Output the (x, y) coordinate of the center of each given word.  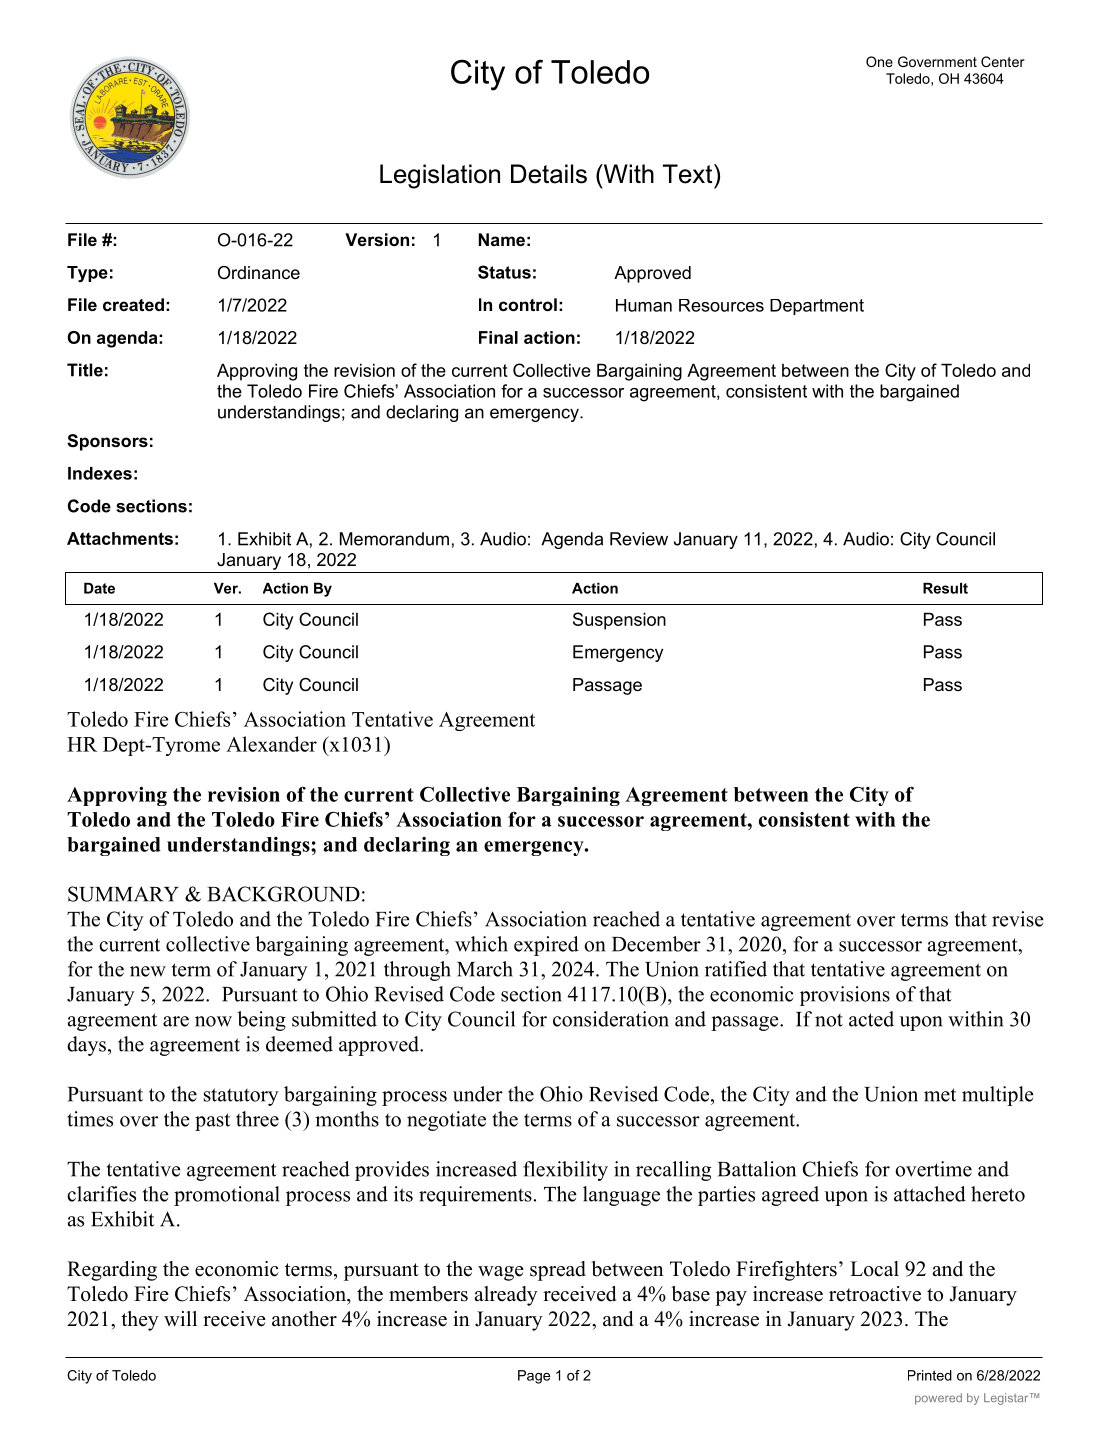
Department (817, 307)
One (879, 61)
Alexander (271, 744)
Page (534, 1377)
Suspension (619, 621)
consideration (611, 1019)
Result (945, 588)
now (213, 1021)
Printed (930, 1375)
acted (871, 1019)
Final (498, 337)
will (180, 1318)
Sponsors (107, 442)
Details (549, 174)
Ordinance (259, 272)
